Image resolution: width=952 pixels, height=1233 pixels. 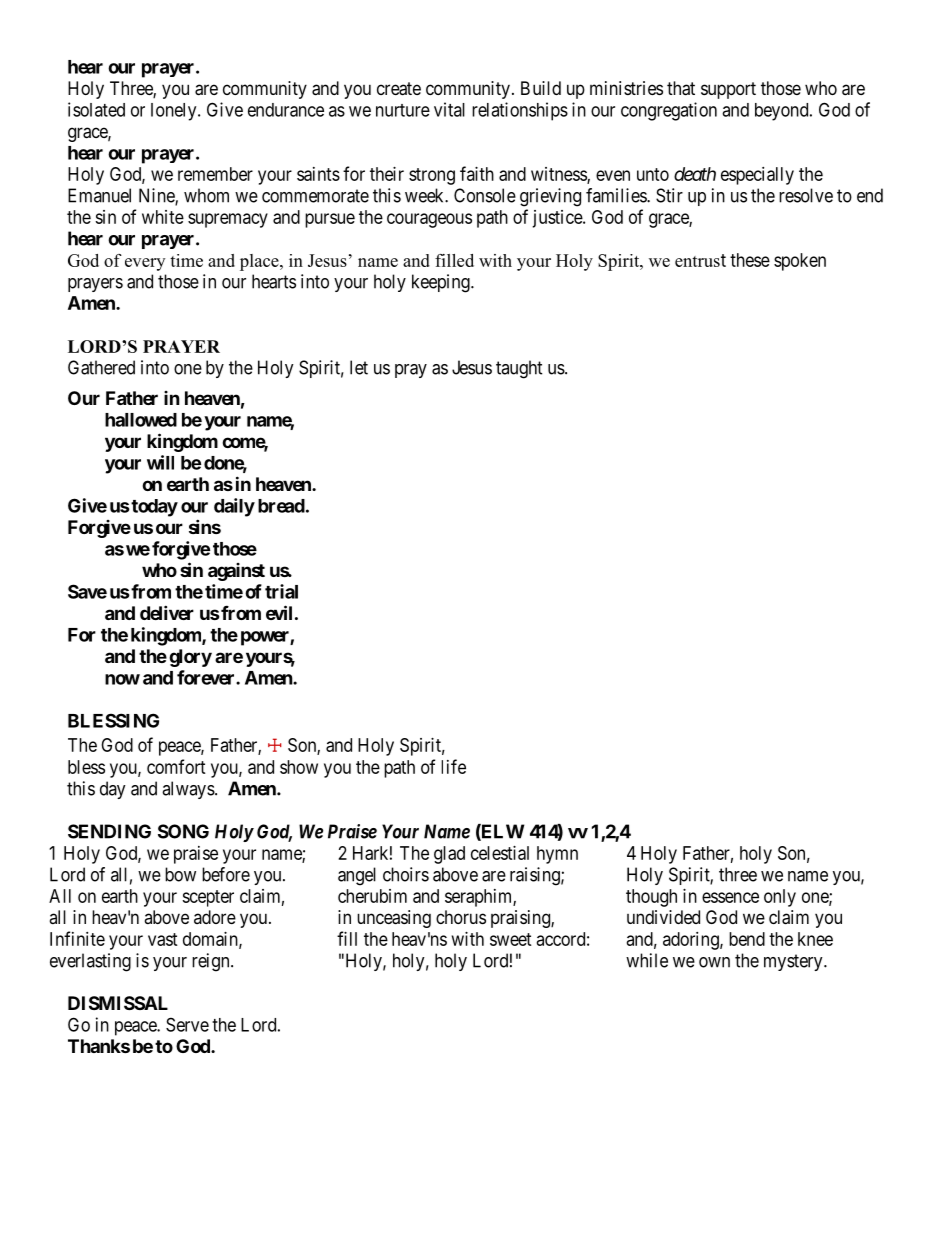 What do you see at coordinates (557, 855) in the document?
I see `hymn` at bounding box center [557, 855].
